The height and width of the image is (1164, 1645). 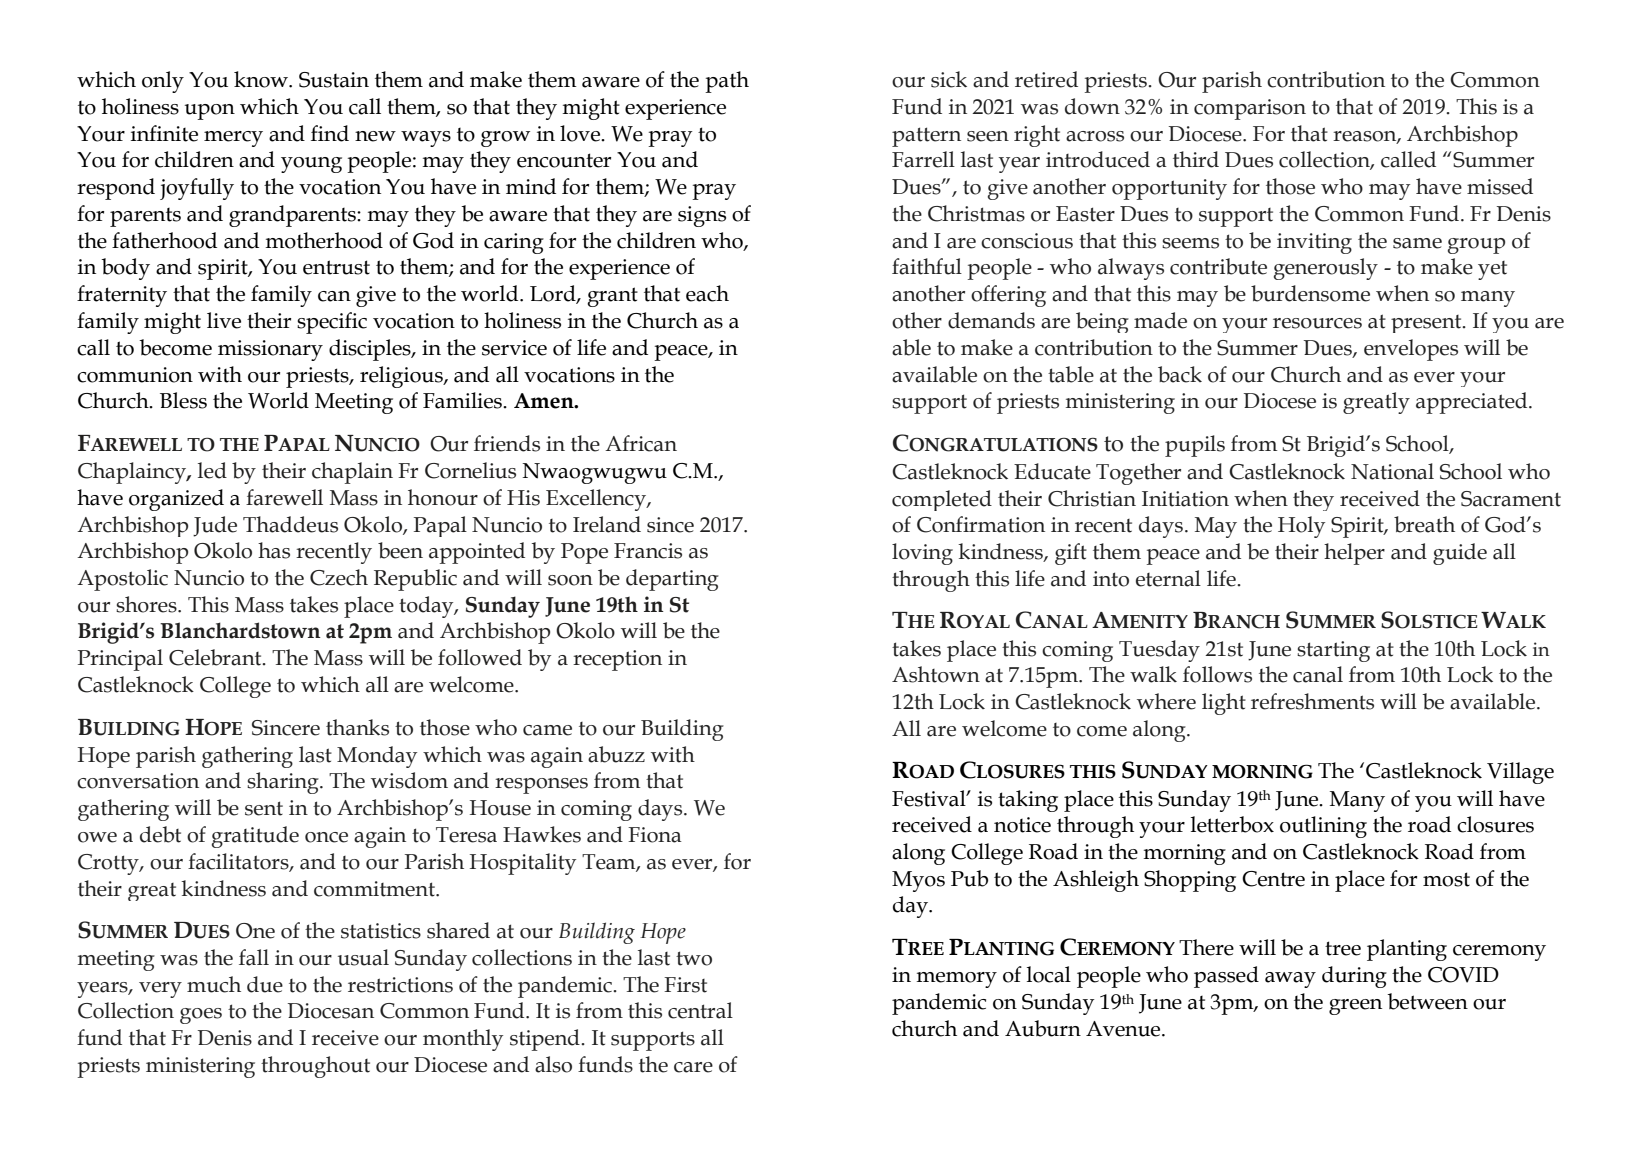 What do you see at coordinates (339, 577) in the image?
I see `Czech` at bounding box center [339, 577].
